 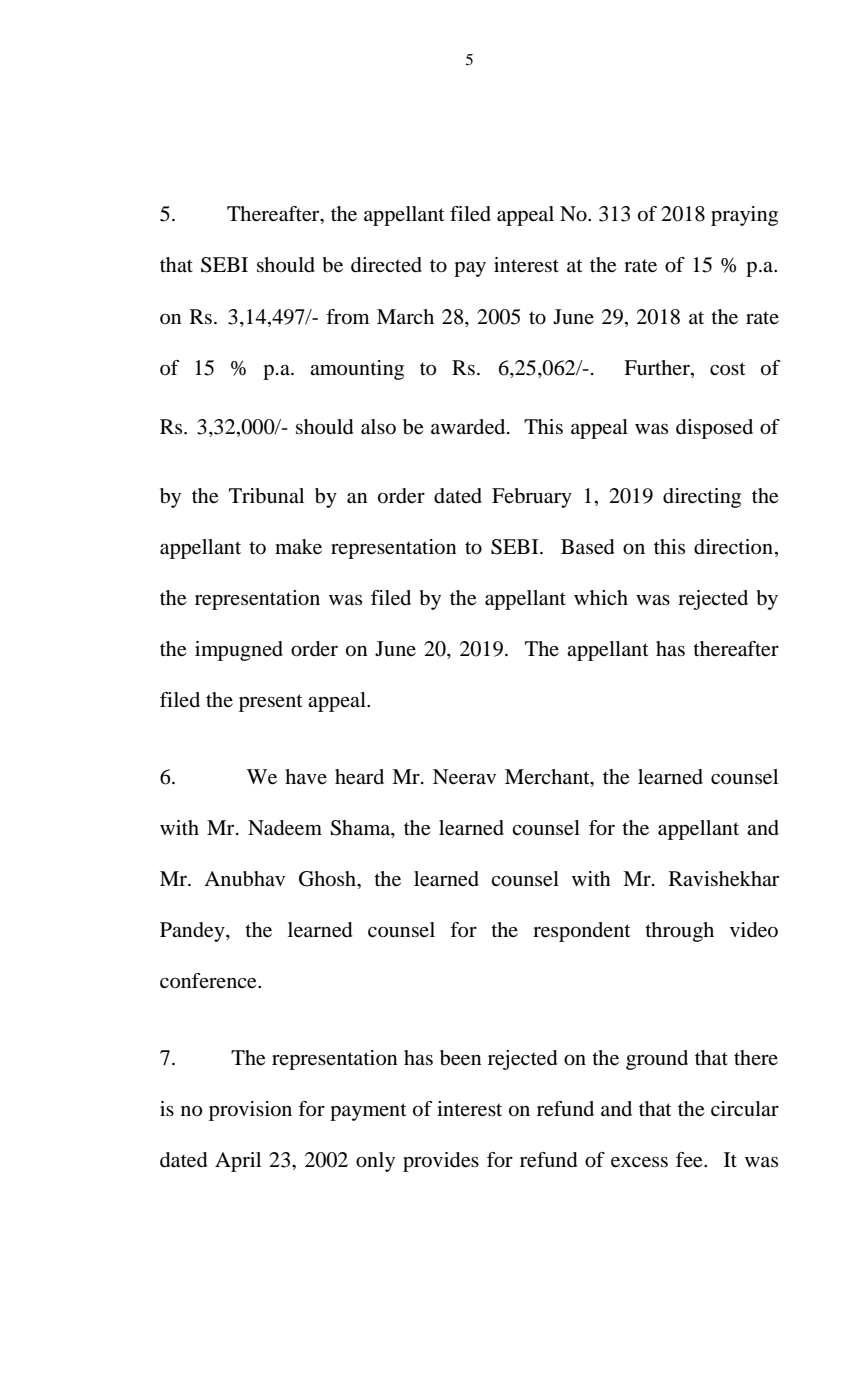 I want to click on provision, so click(x=250, y=1111).
